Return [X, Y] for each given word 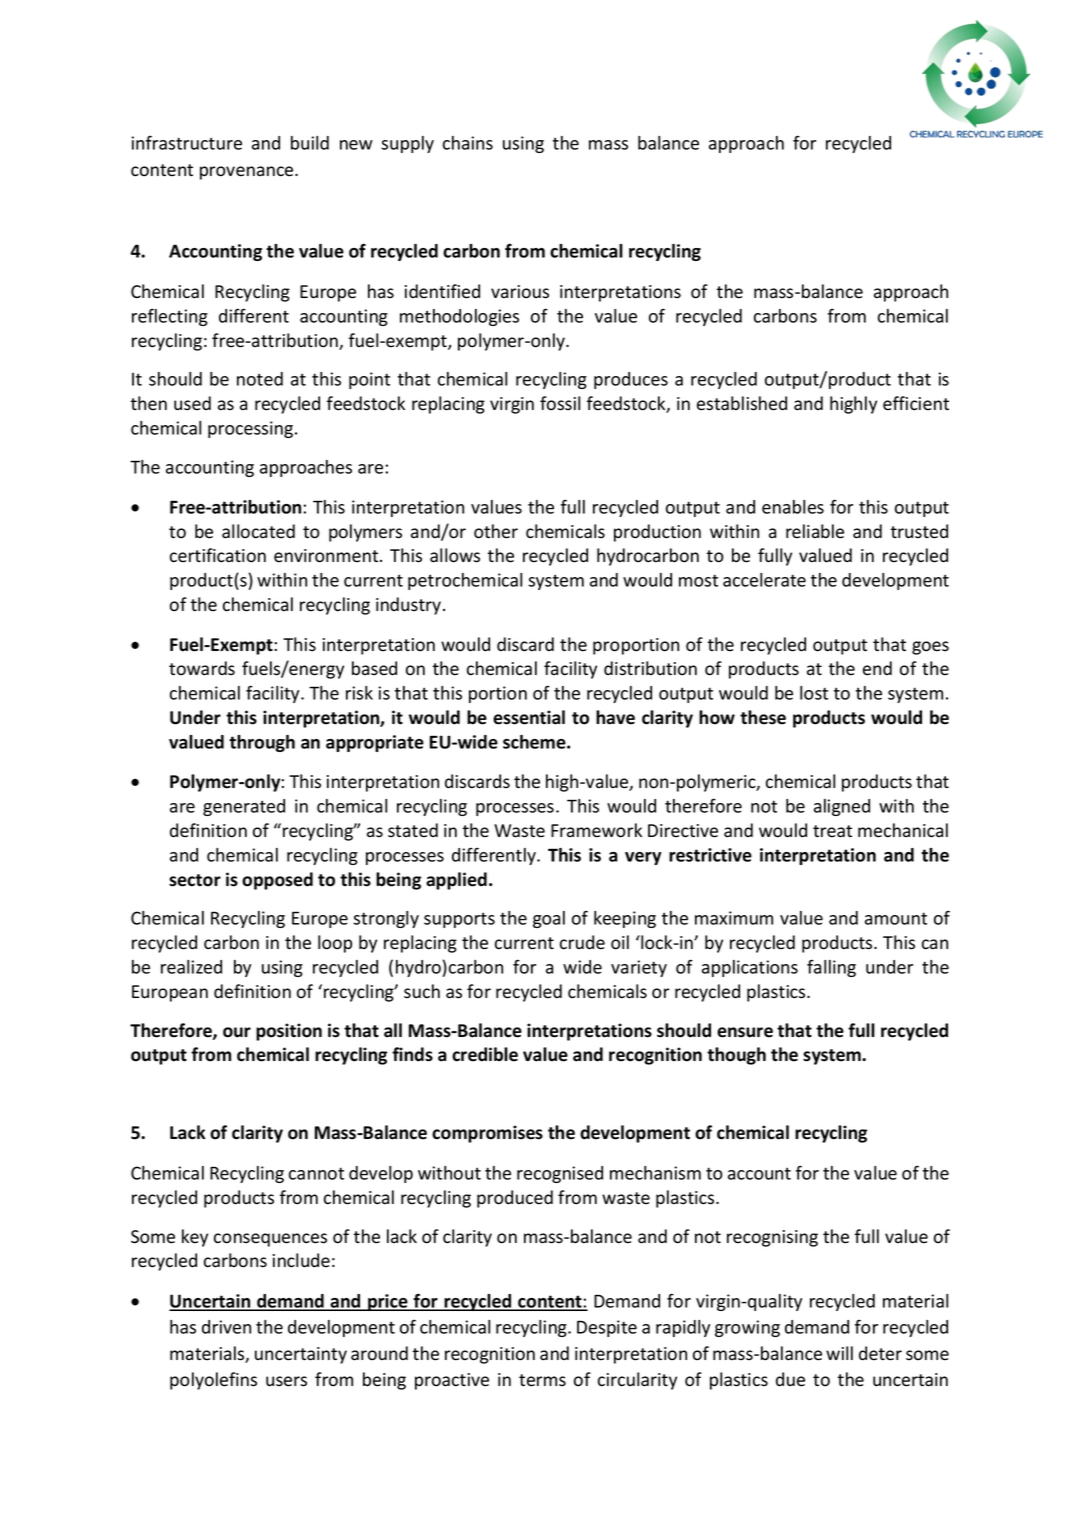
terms [542, 1380]
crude [582, 942]
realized [191, 967]
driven [226, 1327]
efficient [916, 403]
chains [468, 143]
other [496, 531]
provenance [248, 173]
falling [831, 968]
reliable [815, 531]
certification [218, 555]
